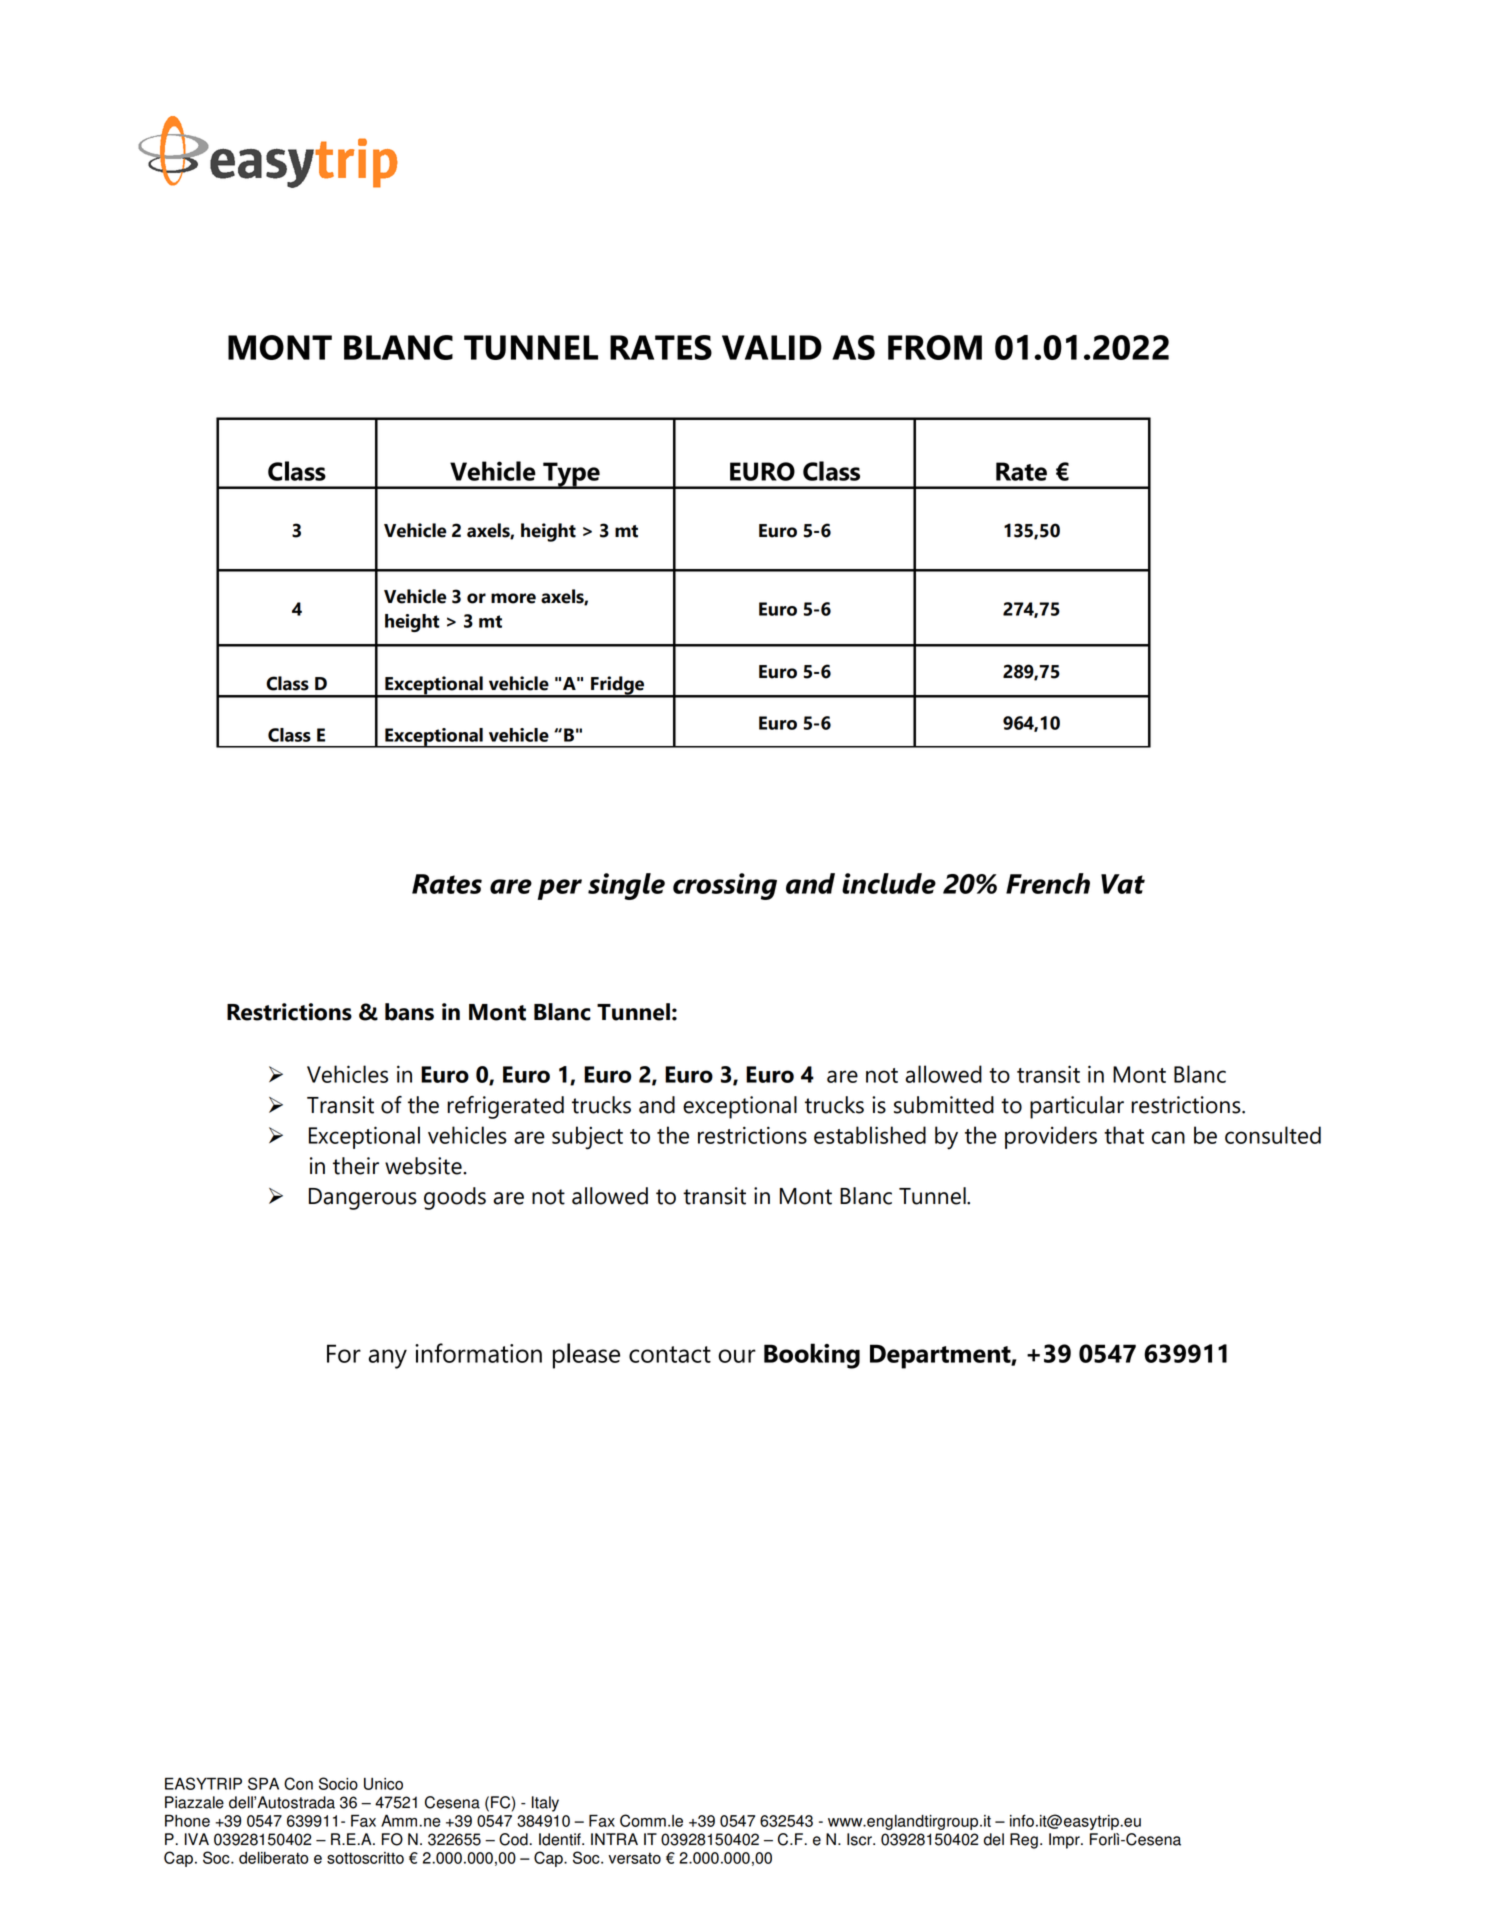  Describe the element at coordinates (737, 1356) in the image. I see `our` at that location.
